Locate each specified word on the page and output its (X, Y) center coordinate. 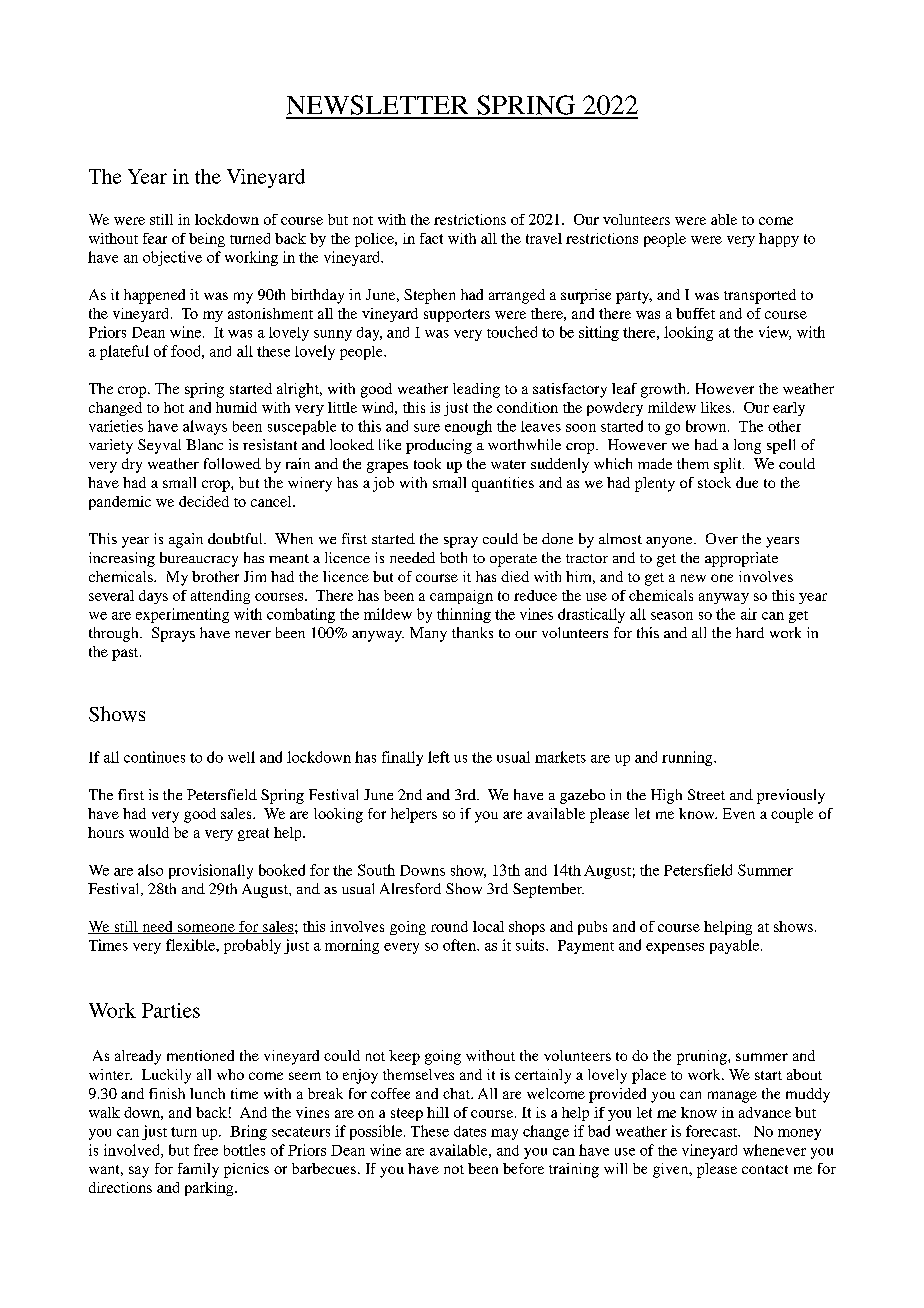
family (198, 1170)
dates (470, 1131)
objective (172, 258)
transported (760, 296)
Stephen (429, 296)
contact (765, 1169)
